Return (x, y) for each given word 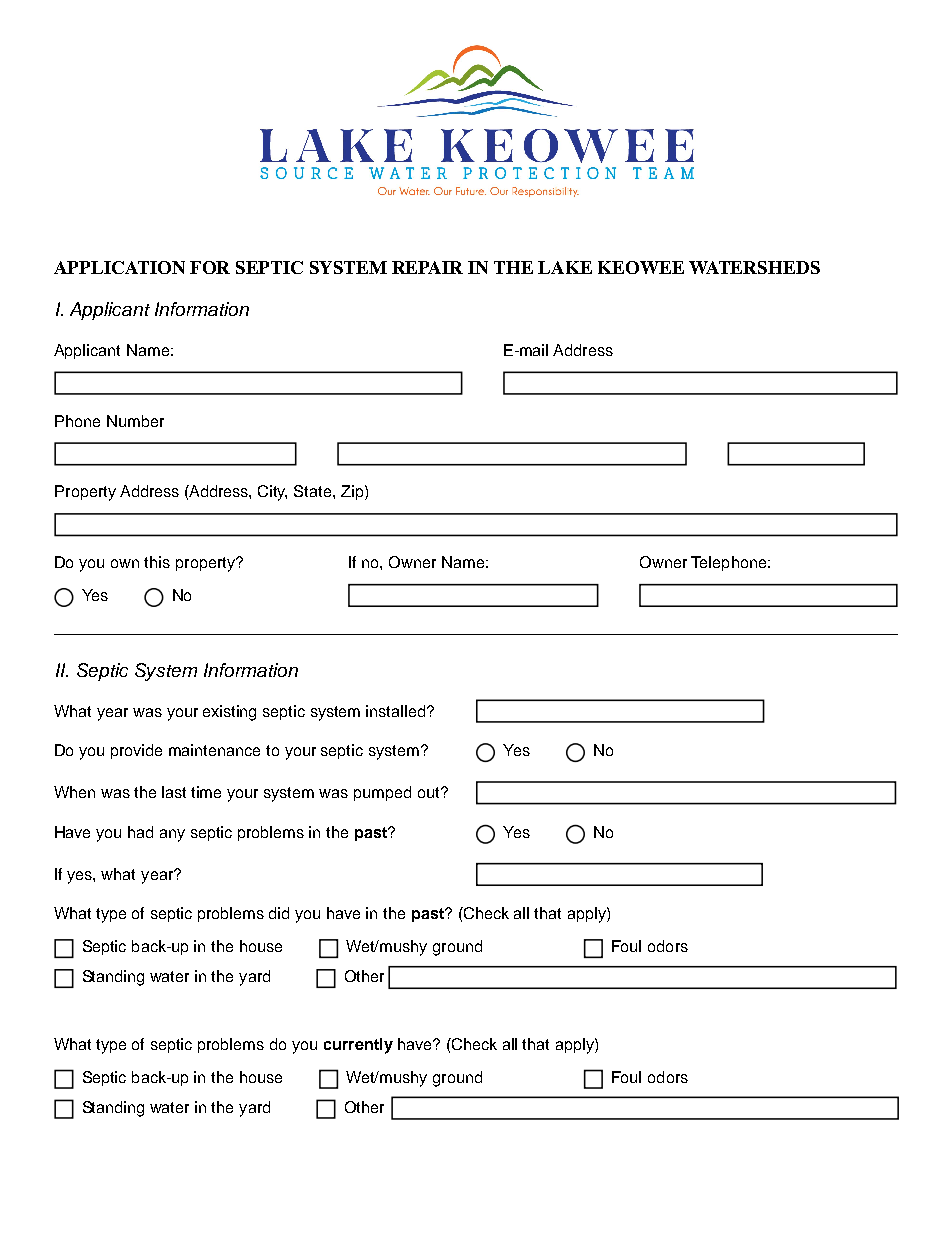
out (430, 792)
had (140, 832)
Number (135, 421)
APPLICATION (119, 267)
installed (397, 711)
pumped (382, 793)
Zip (353, 492)
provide (136, 751)
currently (358, 1046)
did (279, 913)
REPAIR (427, 267)
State (314, 491)
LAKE (565, 267)
